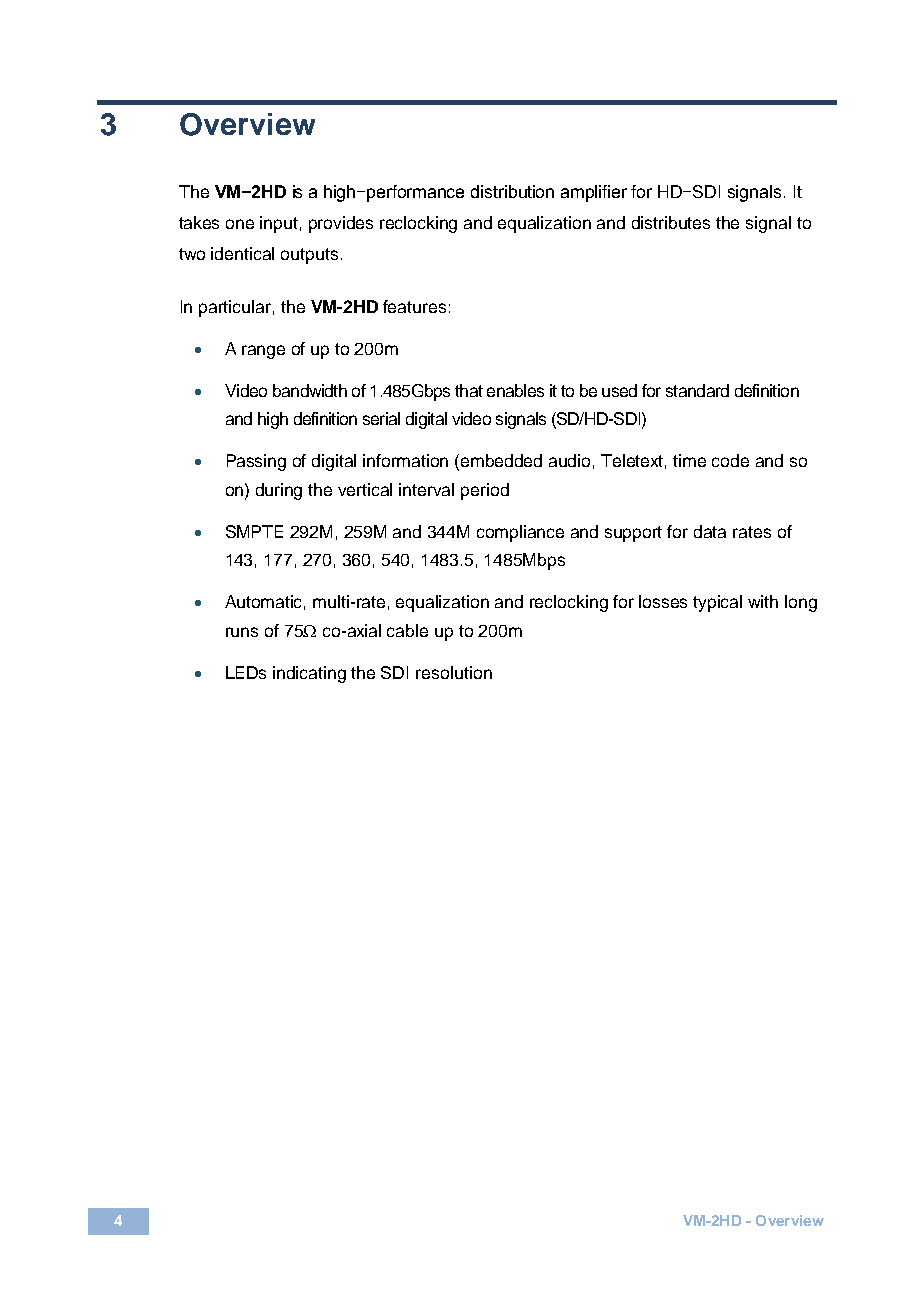 The width and height of the document is (924, 1311). What do you see at coordinates (520, 533) in the document?
I see `compliance` at bounding box center [520, 533].
